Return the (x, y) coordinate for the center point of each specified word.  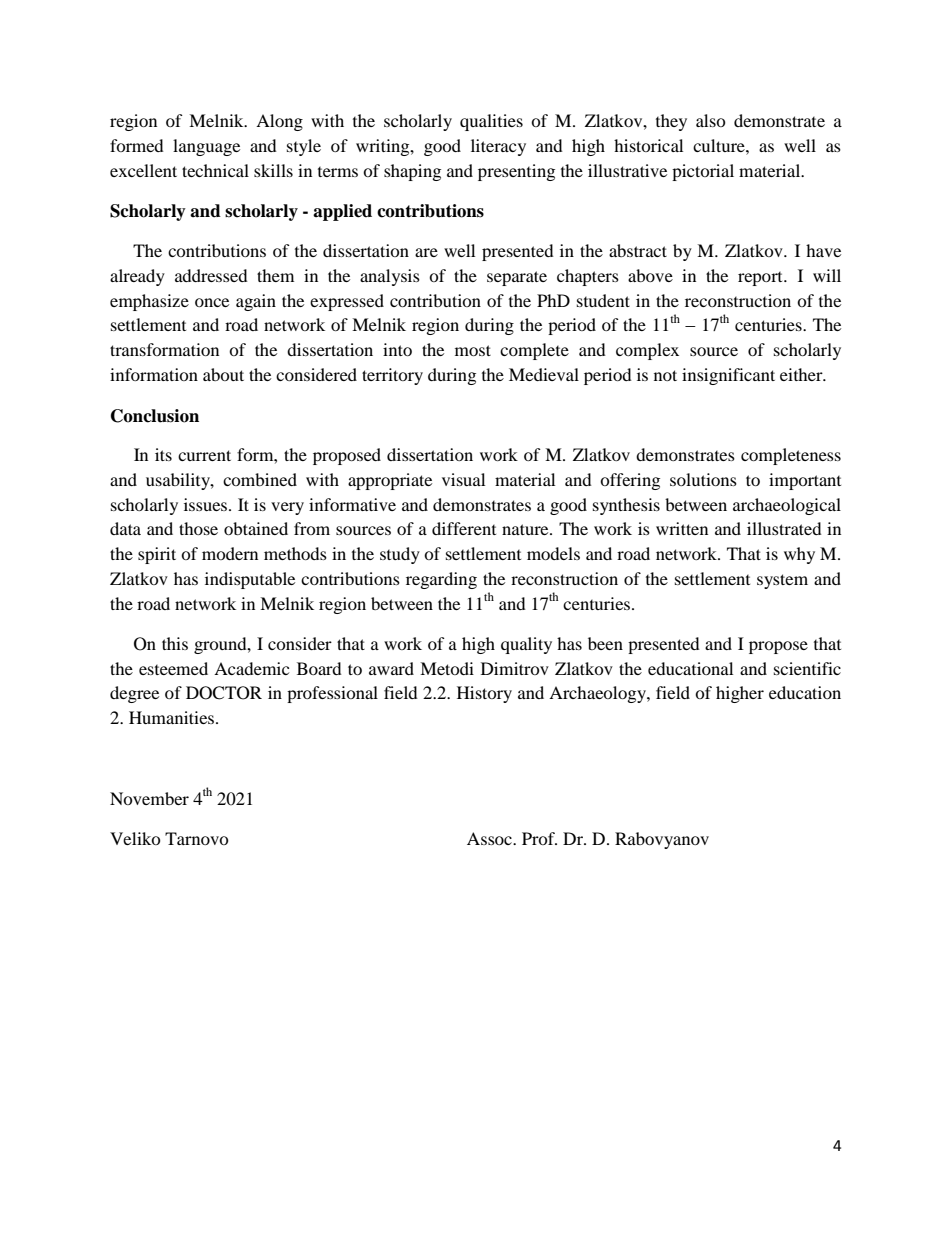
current (204, 455)
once (212, 302)
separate (517, 278)
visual (463, 479)
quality (526, 645)
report (761, 279)
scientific (807, 668)
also (711, 120)
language (206, 147)
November (149, 798)
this (175, 643)
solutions (703, 479)
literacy (498, 147)
